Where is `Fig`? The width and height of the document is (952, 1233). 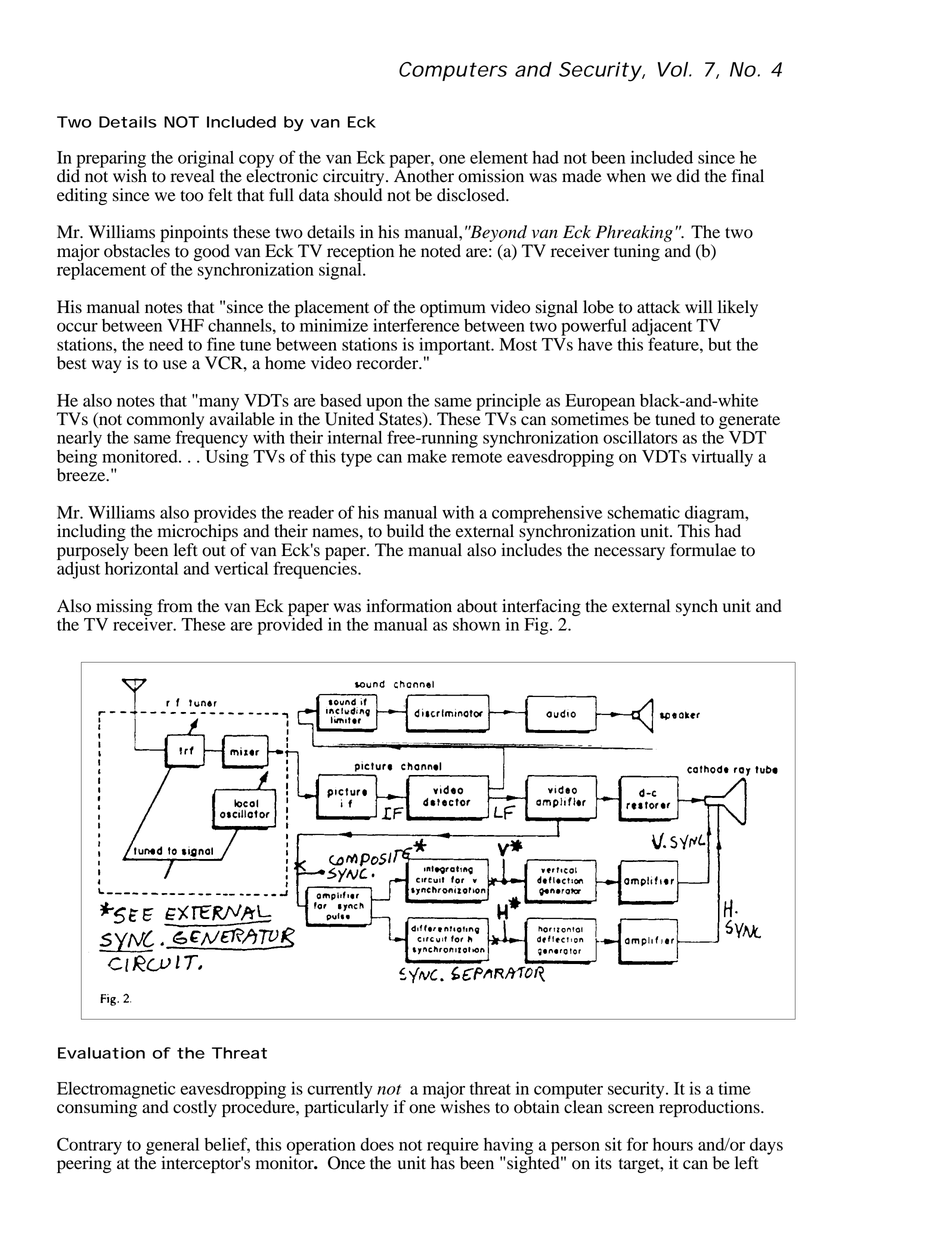
Fig is located at coordinates (537, 626).
